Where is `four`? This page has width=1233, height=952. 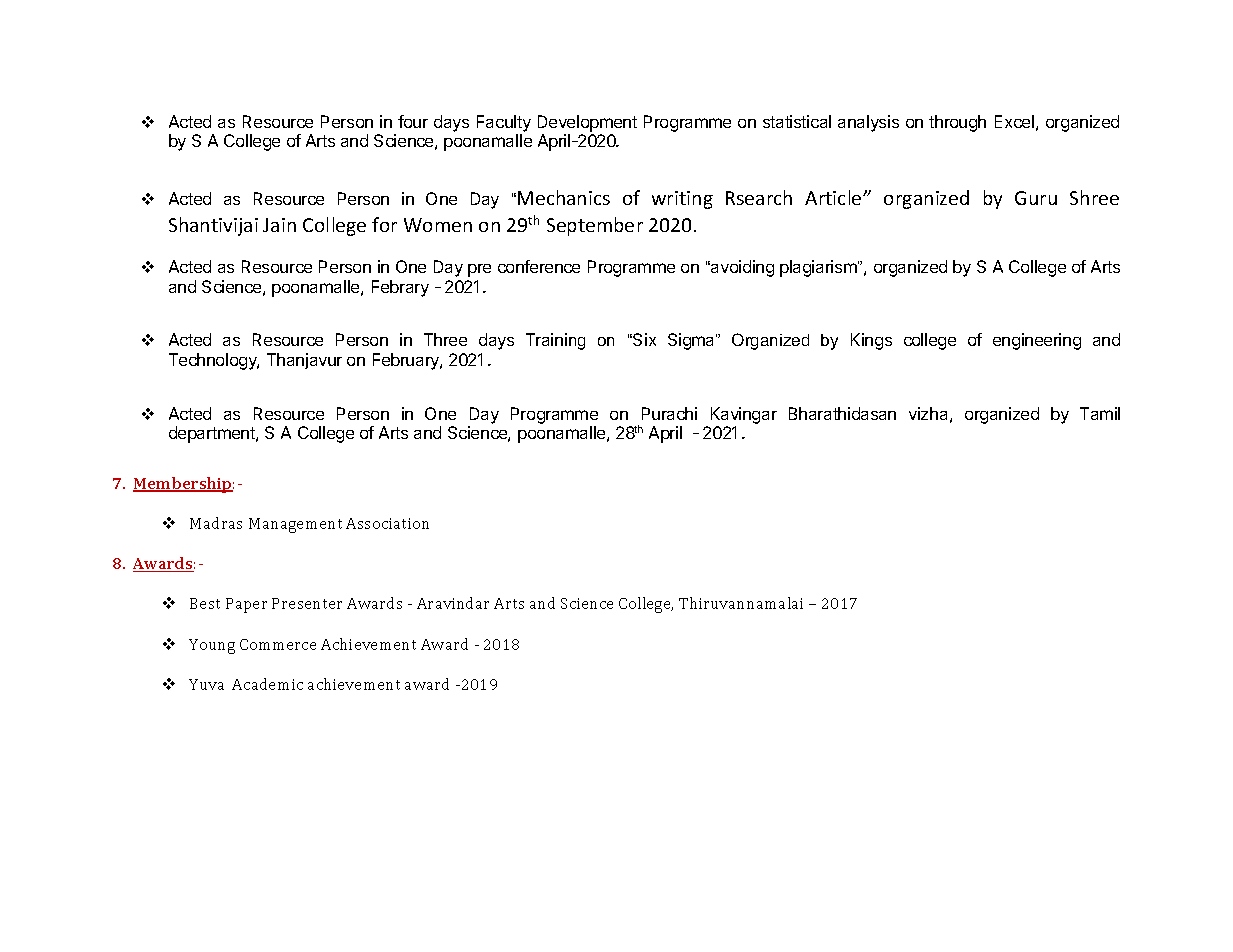
four is located at coordinates (413, 121).
